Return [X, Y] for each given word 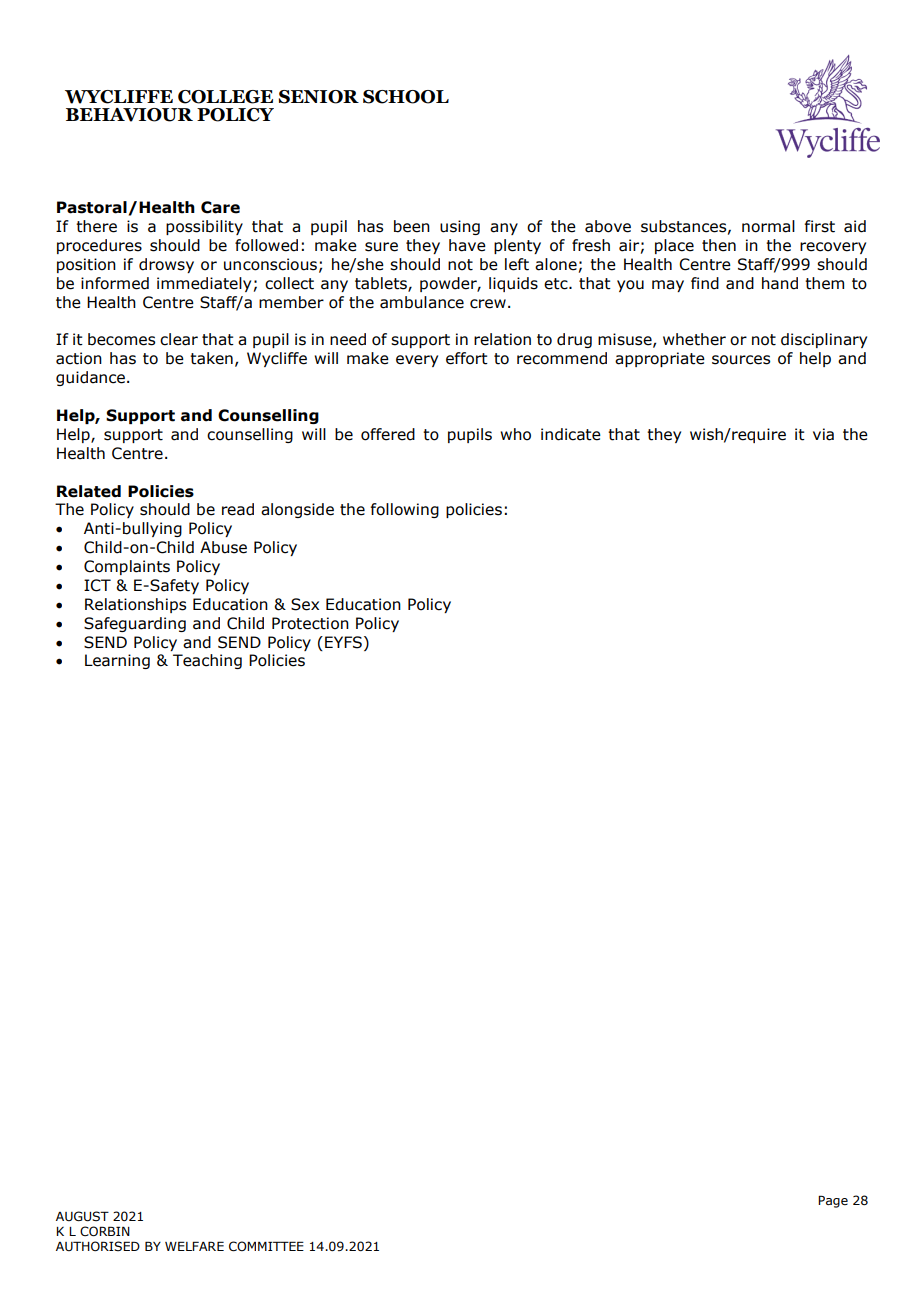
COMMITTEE [266, 1246]
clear [179, 339]
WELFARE [194, 1246]
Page [833, 1201]
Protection [310, 623]
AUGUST [82, 1216]
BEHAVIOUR [129, 115]
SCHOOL [406, 97]
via [823, 434]
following [405, 510]
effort [467, 358]
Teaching [207, 661]
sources [741, 360]
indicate [571, 434]
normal [768, 226]
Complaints [127, 567]
